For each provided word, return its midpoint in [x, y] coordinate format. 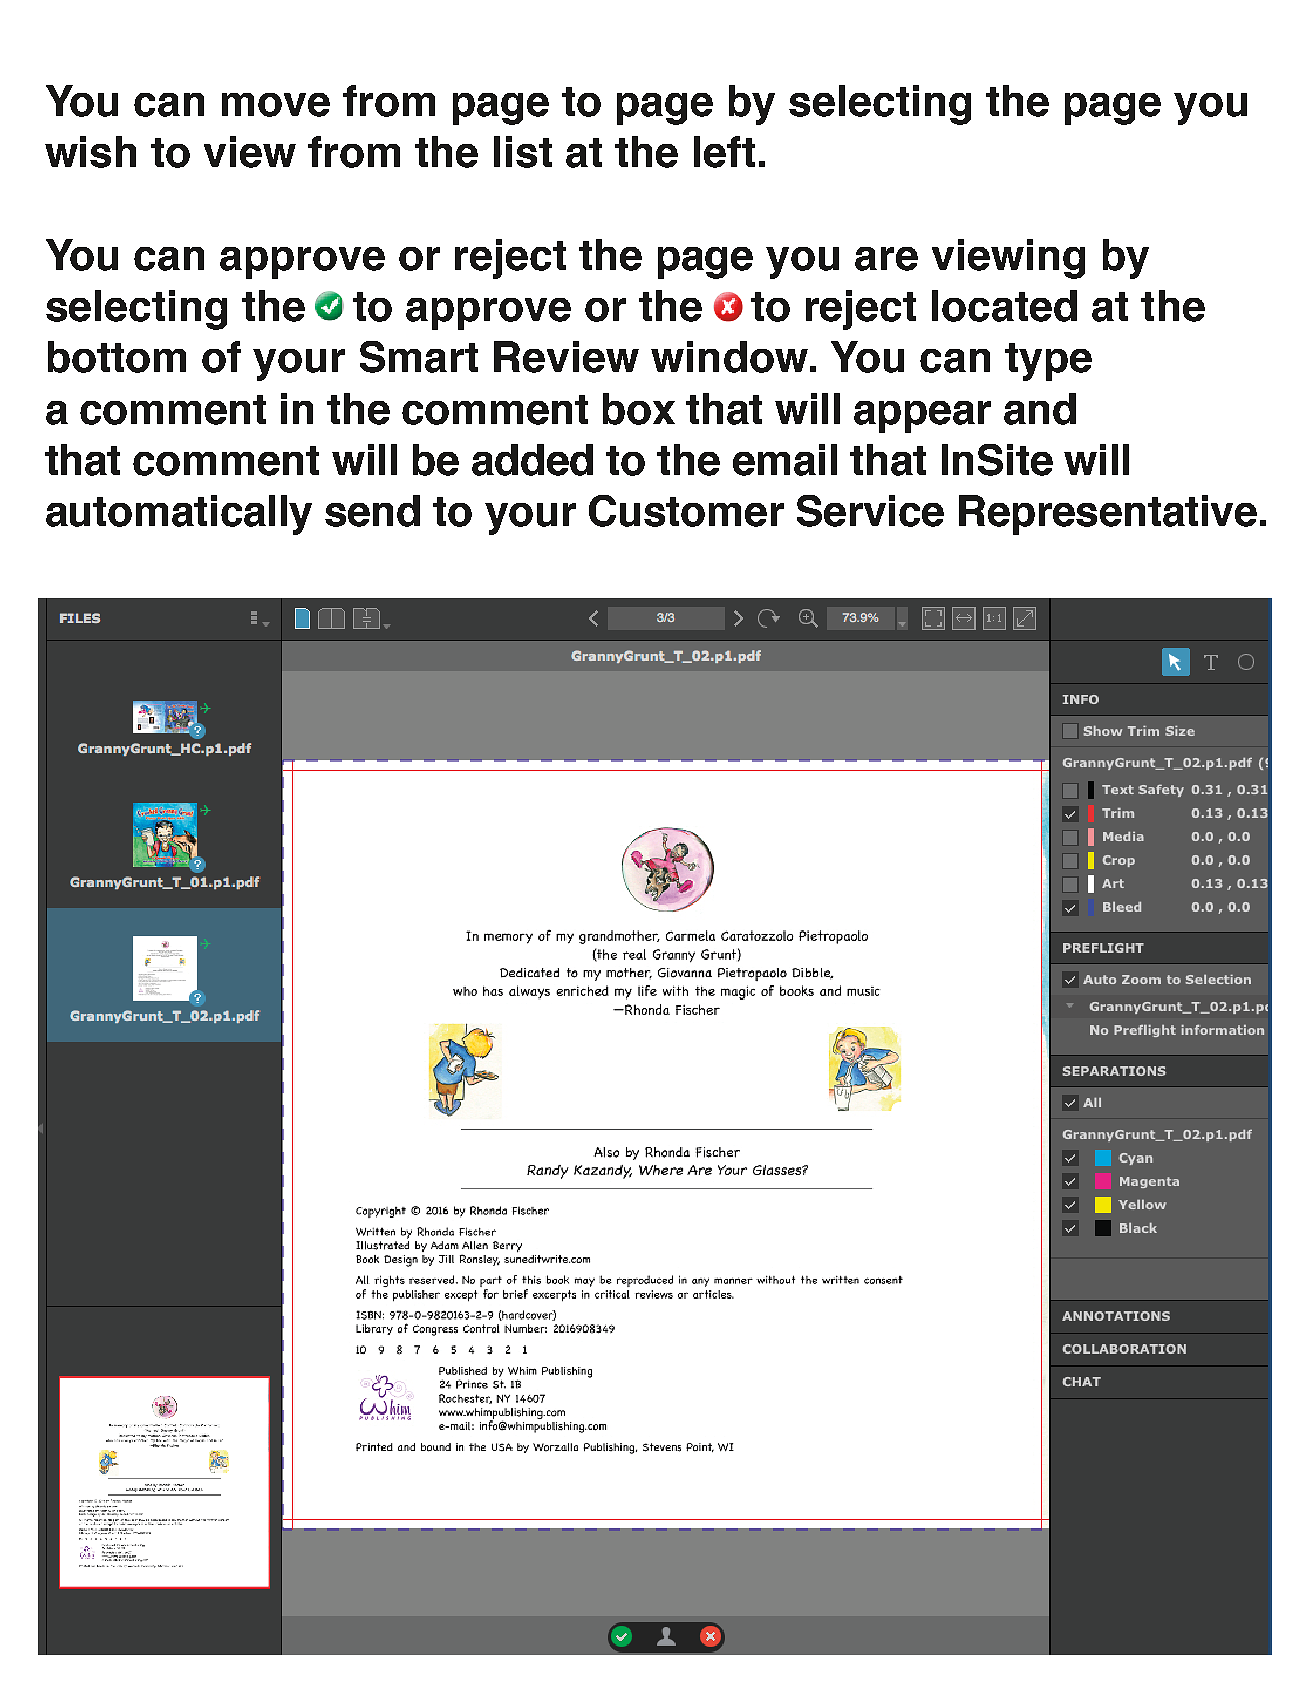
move [276, 105]
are [886, 259]
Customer [686, 511]
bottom [117, 357]
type [1048, 362]
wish [90, 152]
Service [870, 511]
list [523, 152]
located [1004, 306]
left [724, 152]
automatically [179, 515]
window [729, 357]
